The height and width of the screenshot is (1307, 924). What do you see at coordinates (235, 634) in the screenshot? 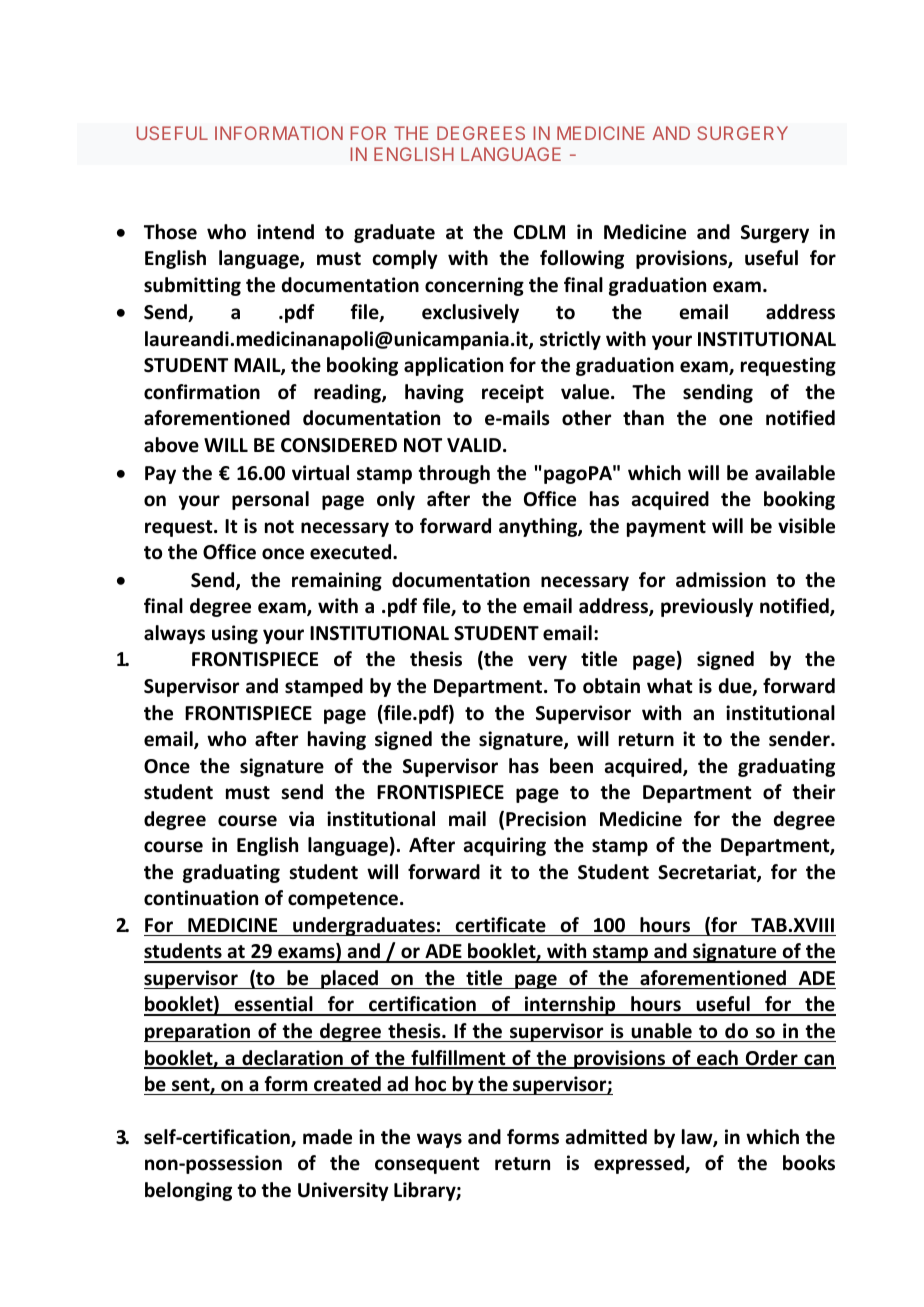
I see `using` at bounding box center [235, 634].
